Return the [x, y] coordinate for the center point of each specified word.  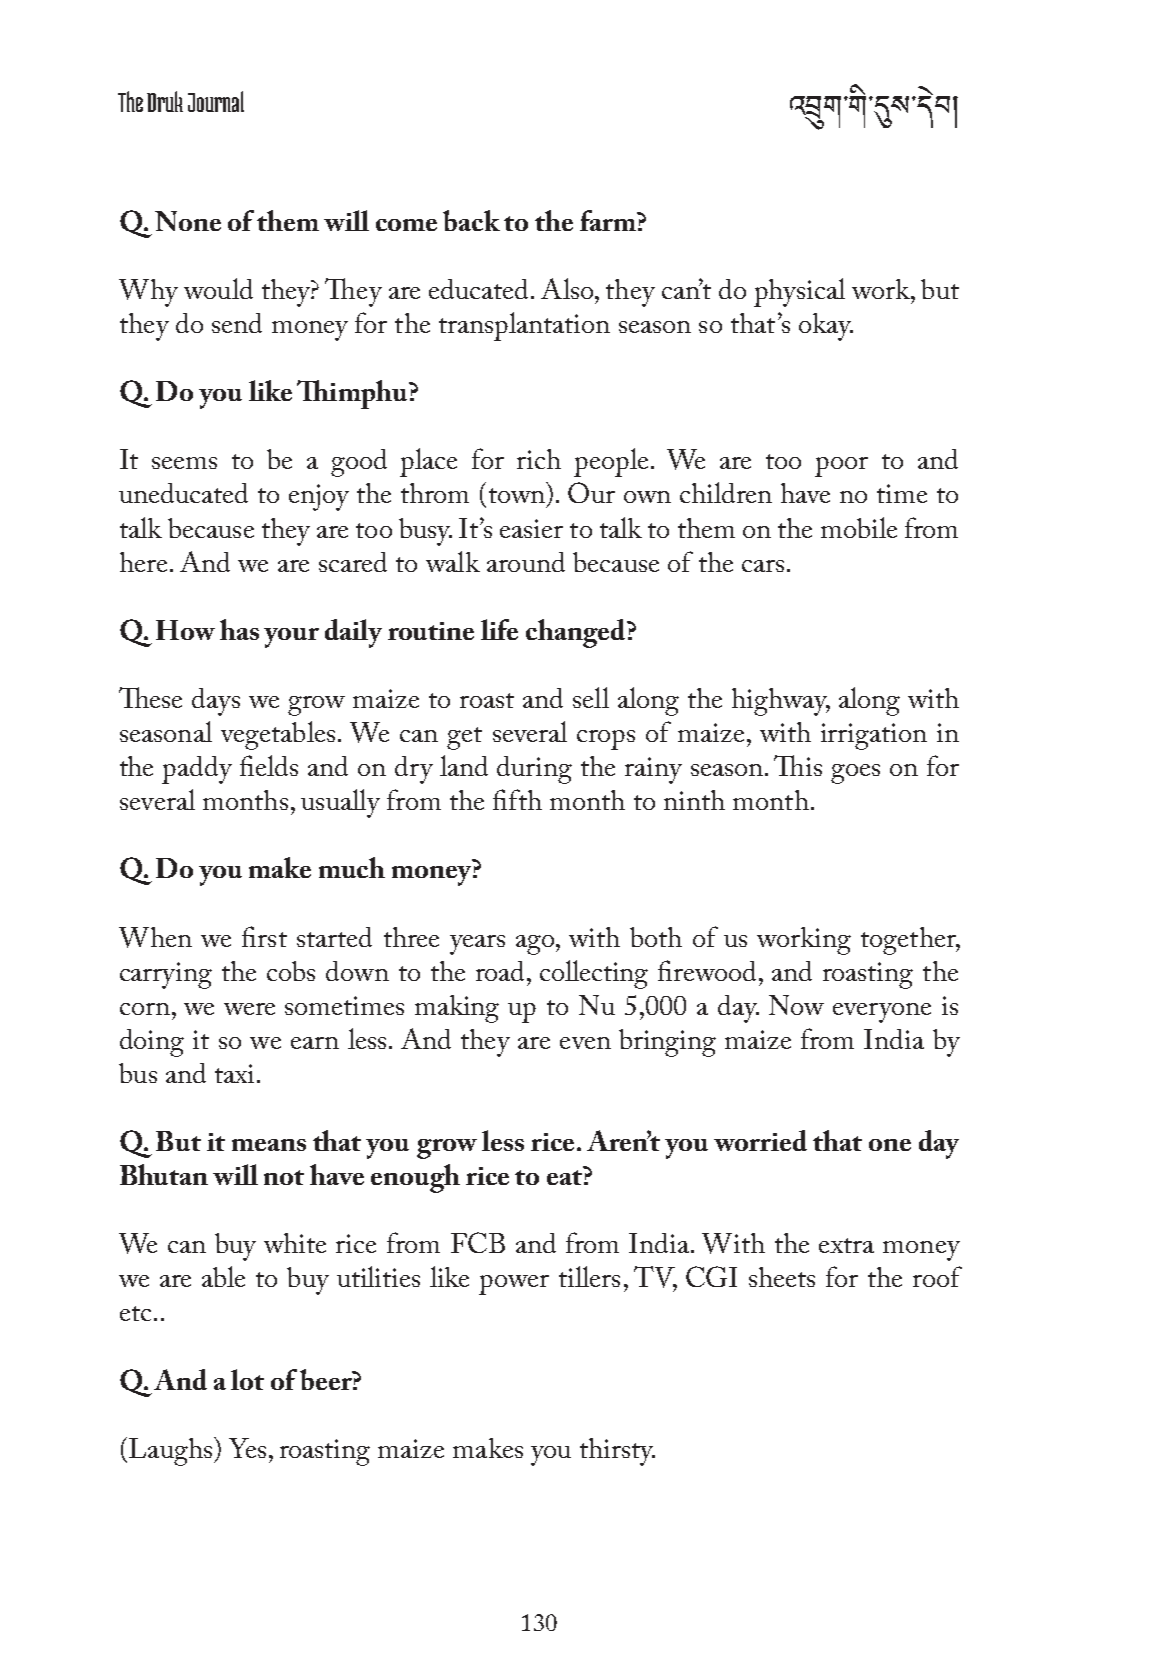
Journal [216, 101]
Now [796, 1005]
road [502, 971]
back [471, 220]
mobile [859, 527]
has [239, 629]
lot [247, 1379]
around [526, 562]
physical [799, 292]
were [249, 1009]
